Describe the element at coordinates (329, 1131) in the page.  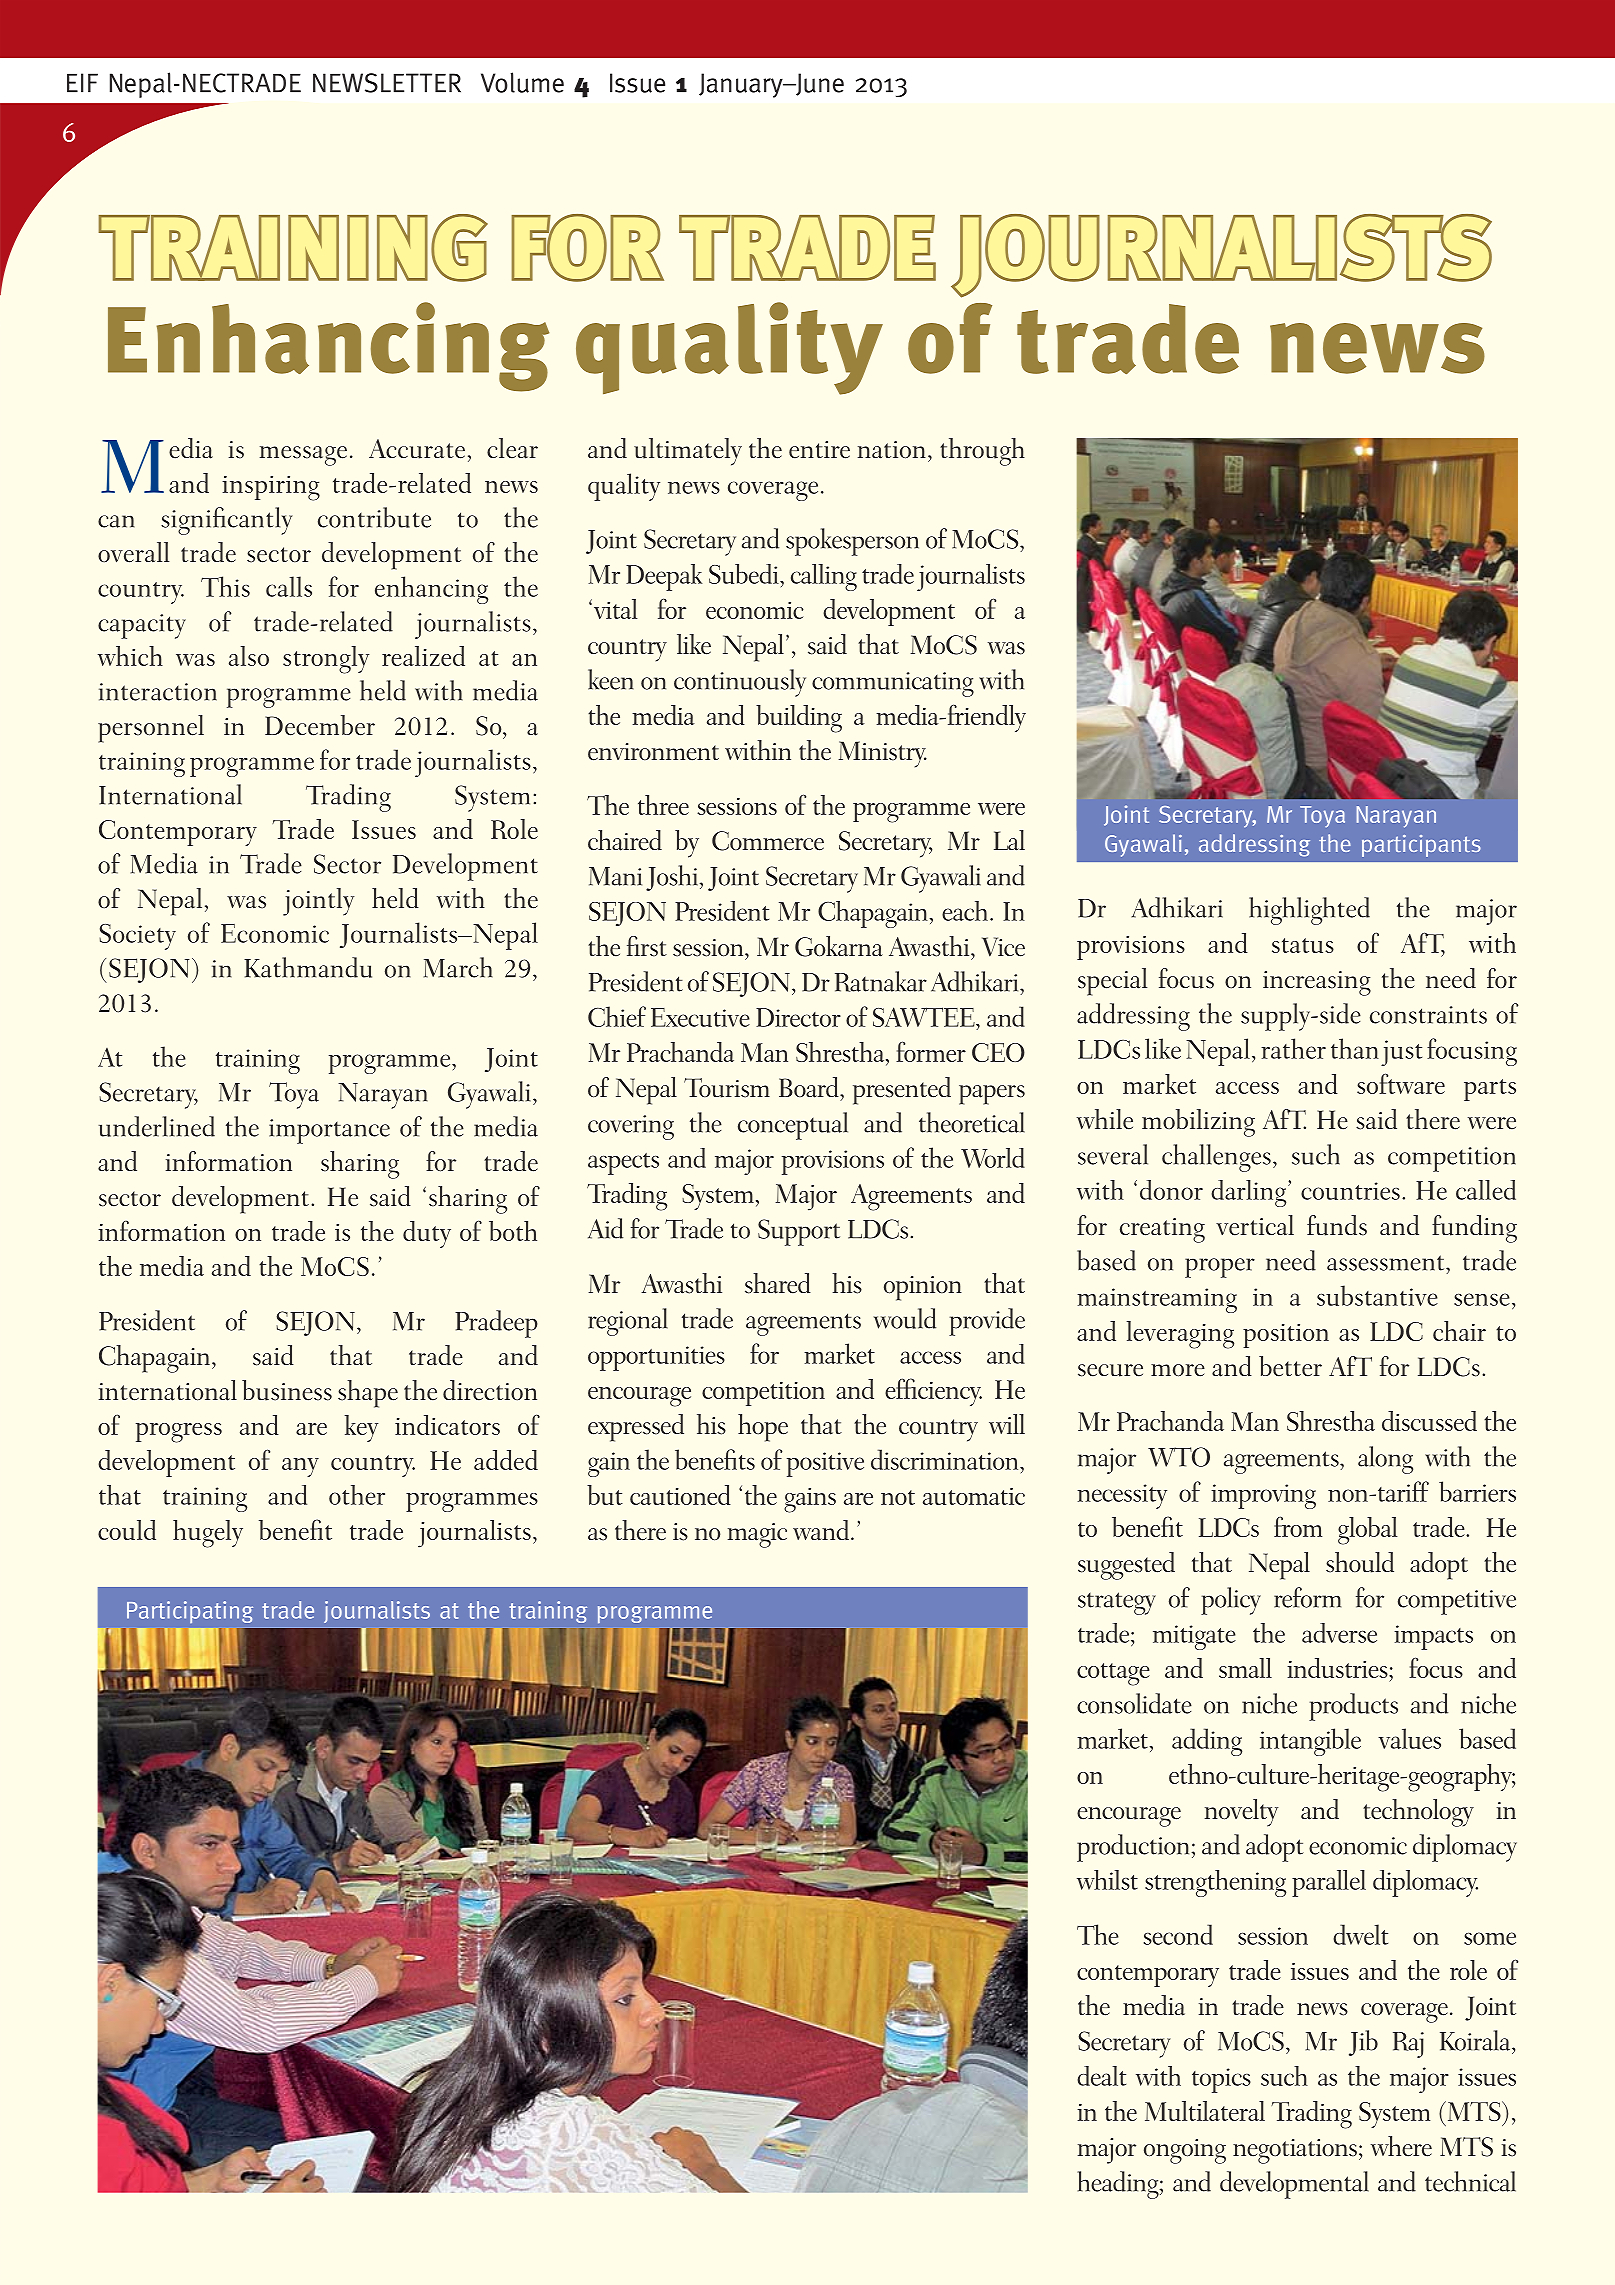
I see `importance` at that location.
